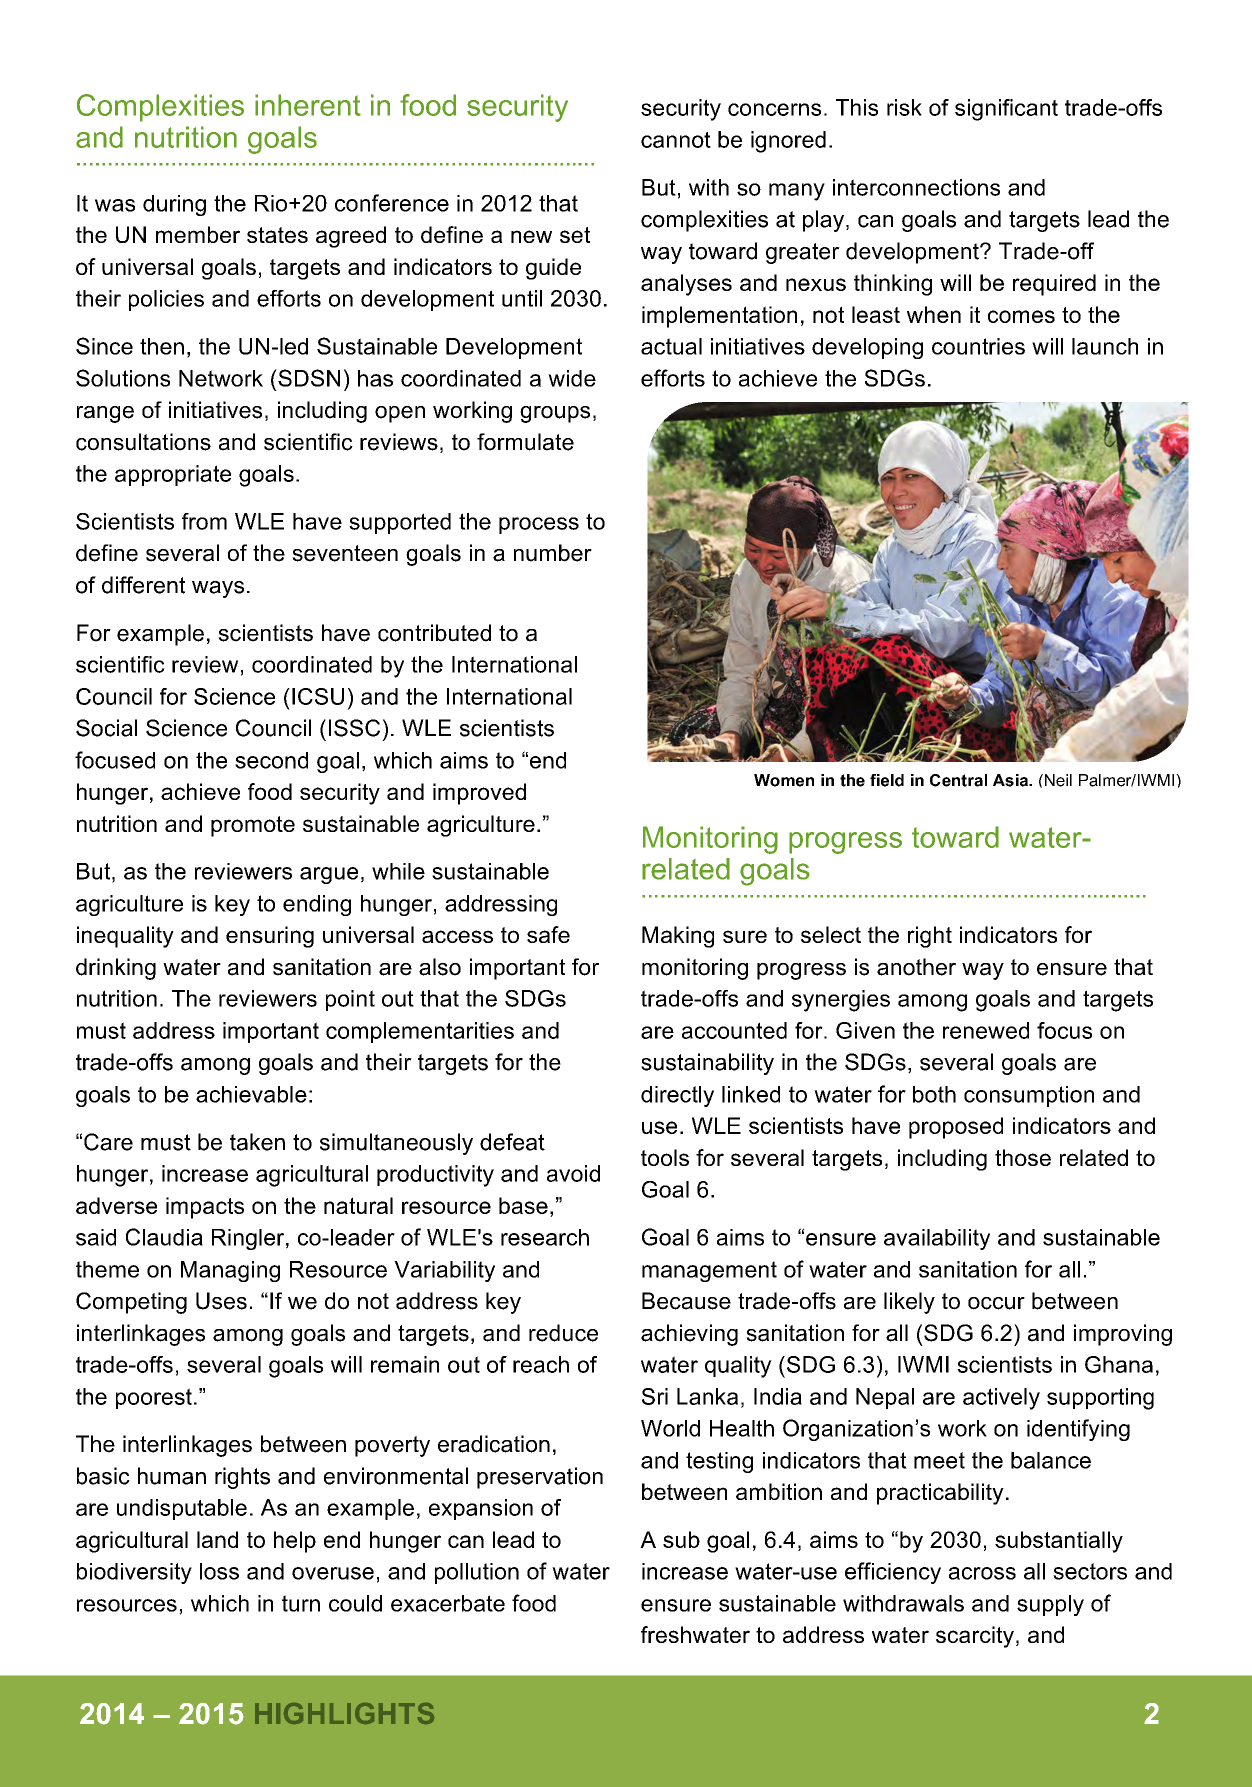 Image resolution: width=1252 pixels, height=1787 pixels. Describe the element at coordinates (996, 1303) in the document. I see `occur` at that location.
